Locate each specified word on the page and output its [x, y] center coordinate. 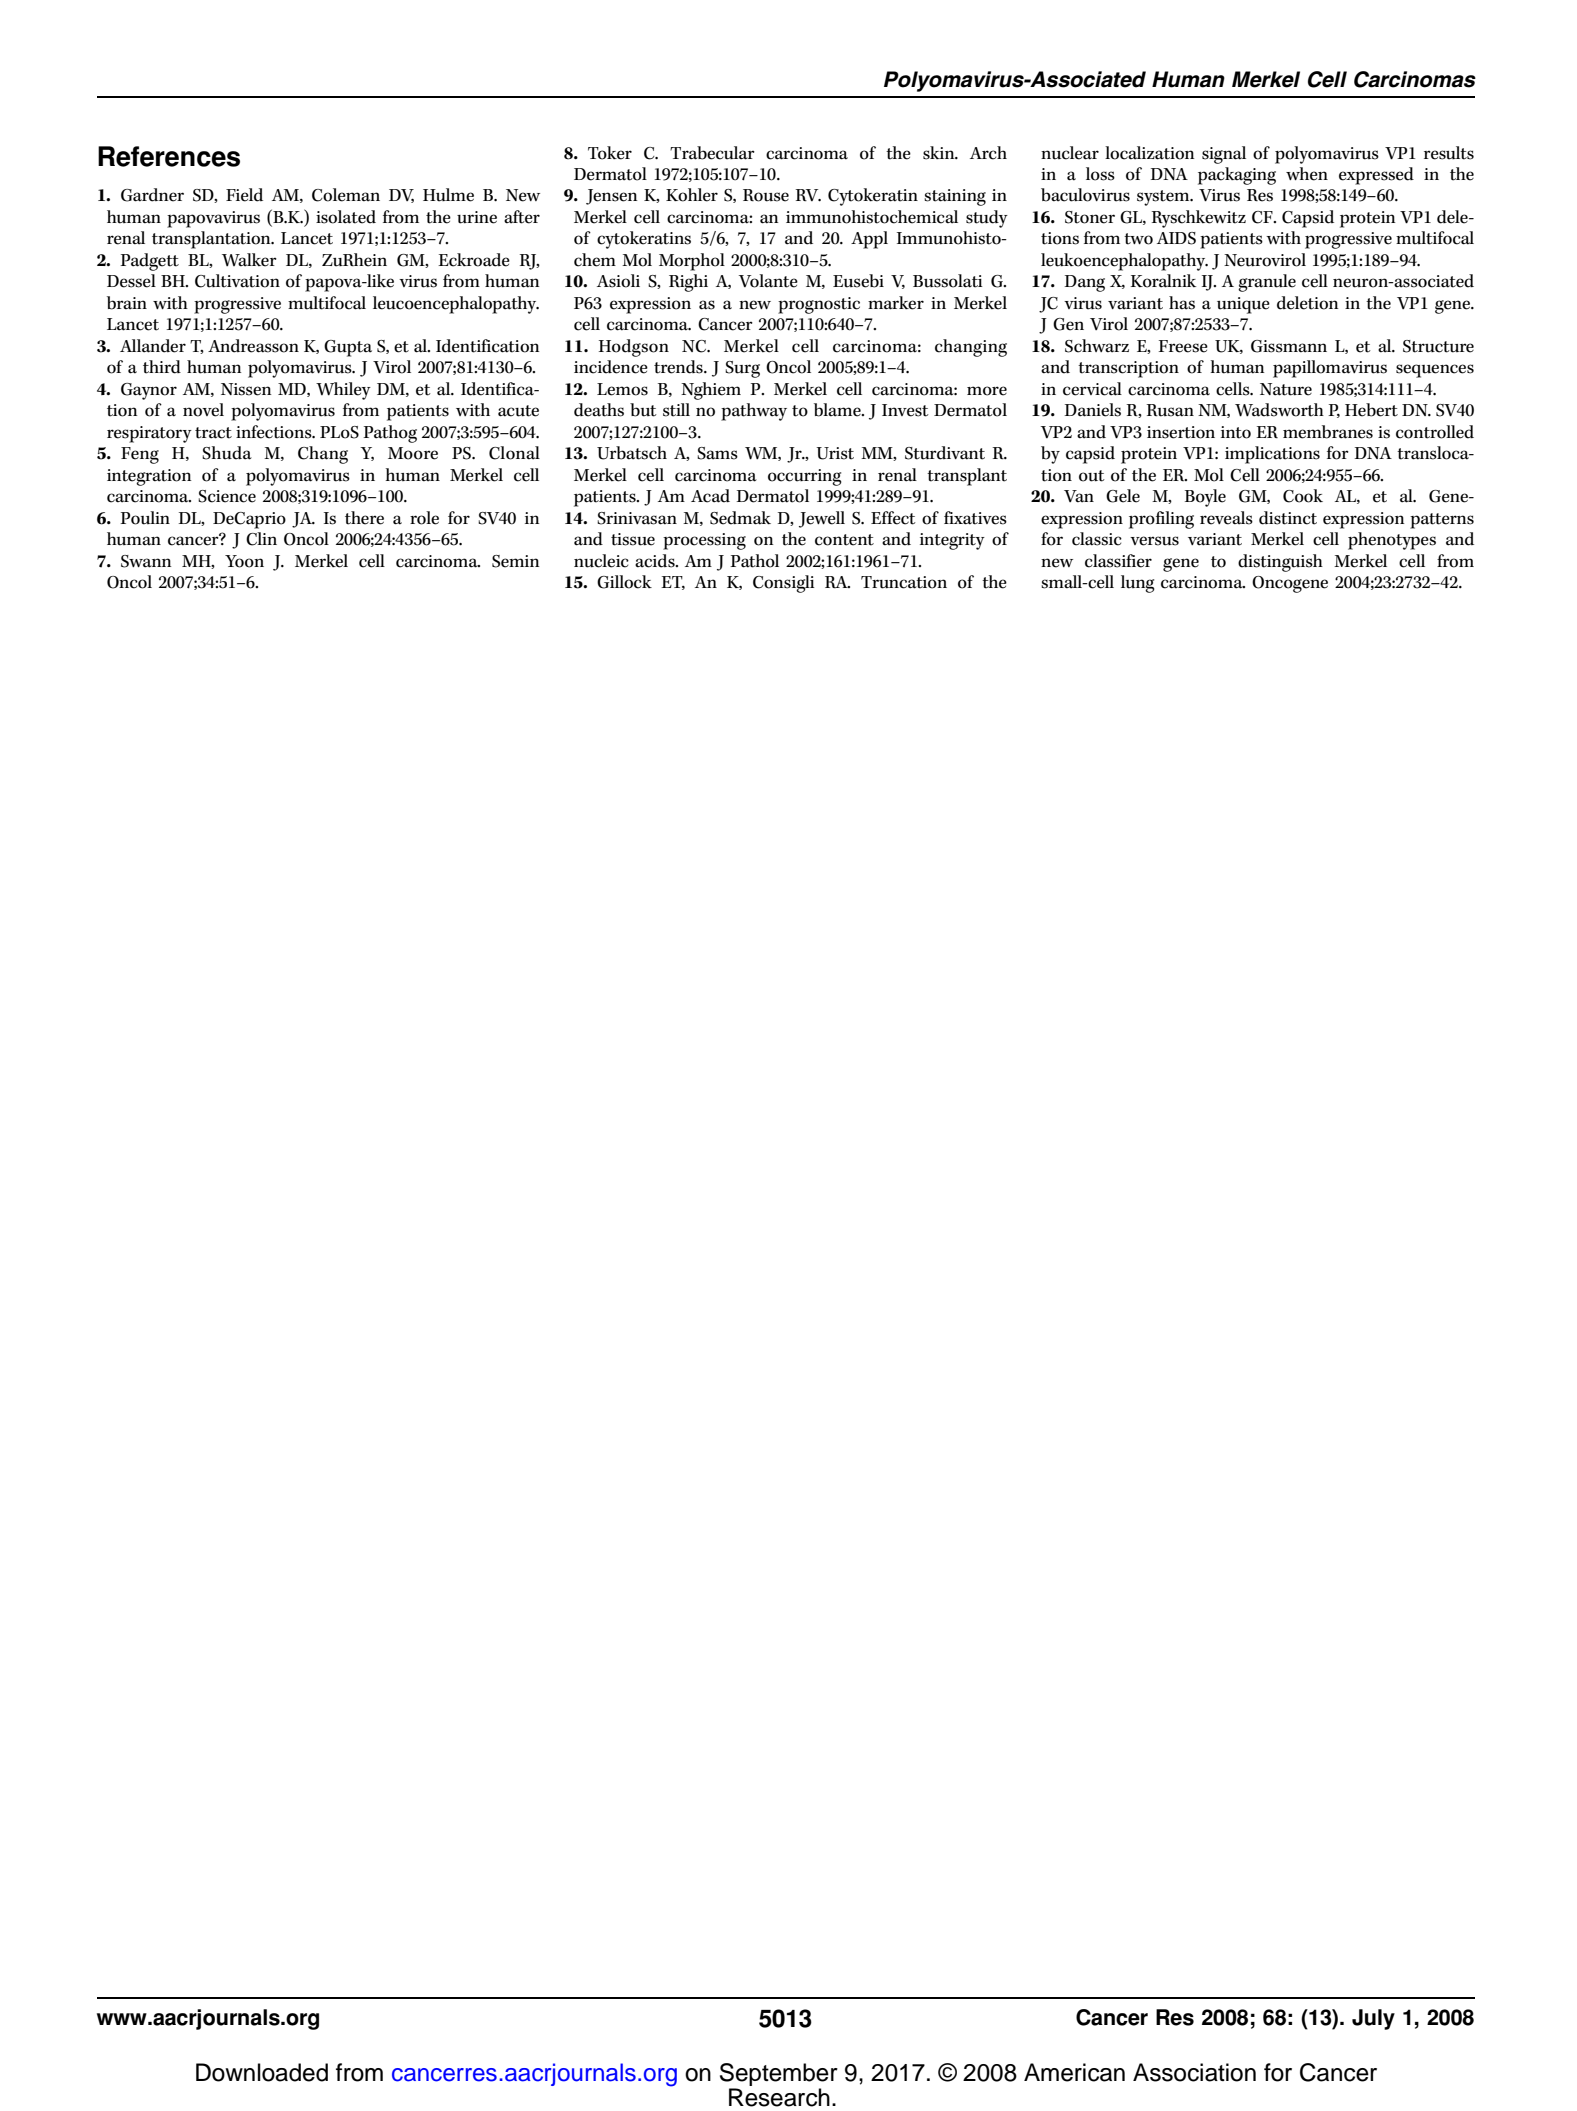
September [779, 2076]
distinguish [1280, 563]
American [1074, 2072]
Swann [146, 561]
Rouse [766, 195]
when [1307, 174]
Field [244, 195]
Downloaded [262, 2072]
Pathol [754, 561]
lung [1138, 584]
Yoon [244, 561]
